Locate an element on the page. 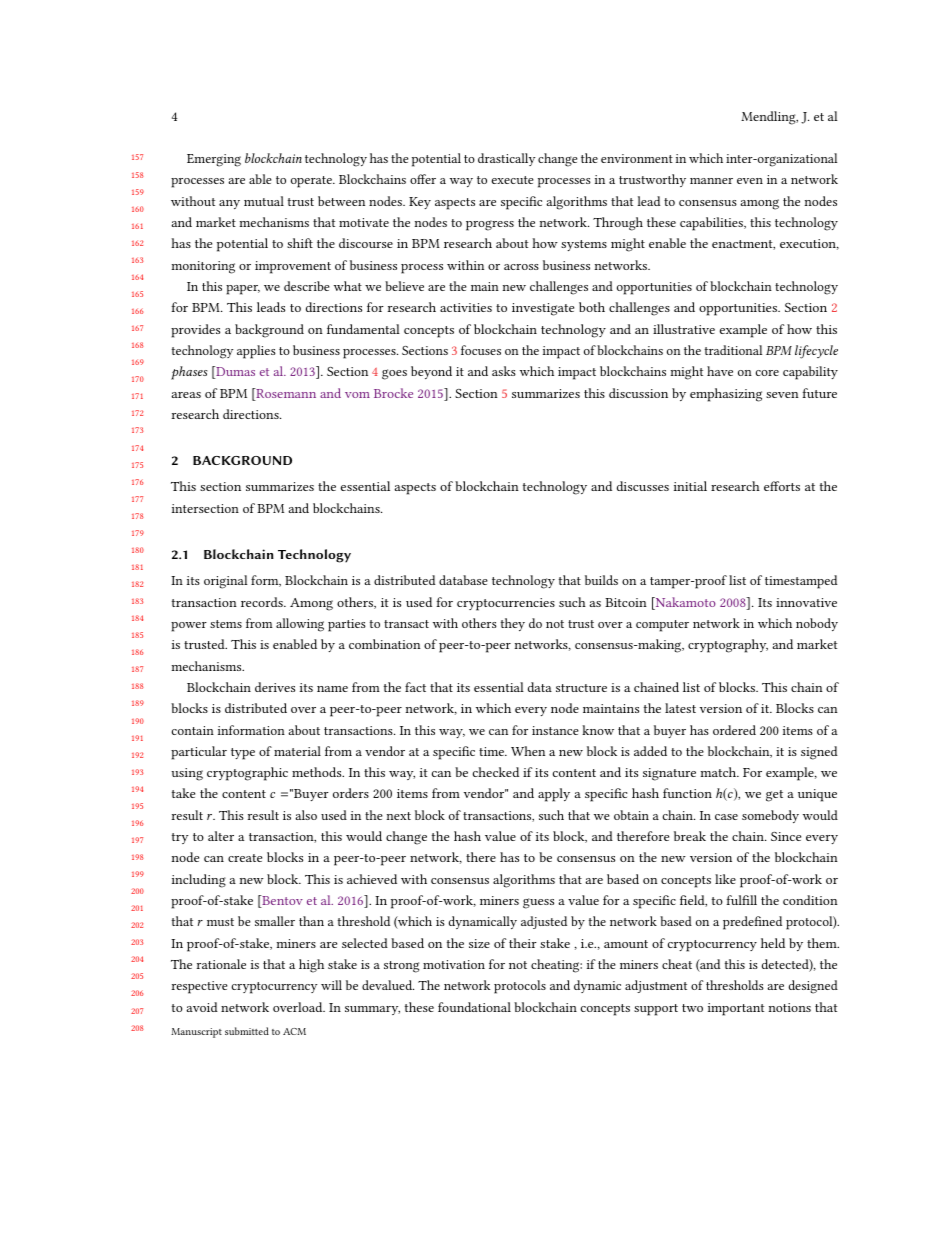 This page has height=1233, width=952. type is located at coordinates (243, 754).
